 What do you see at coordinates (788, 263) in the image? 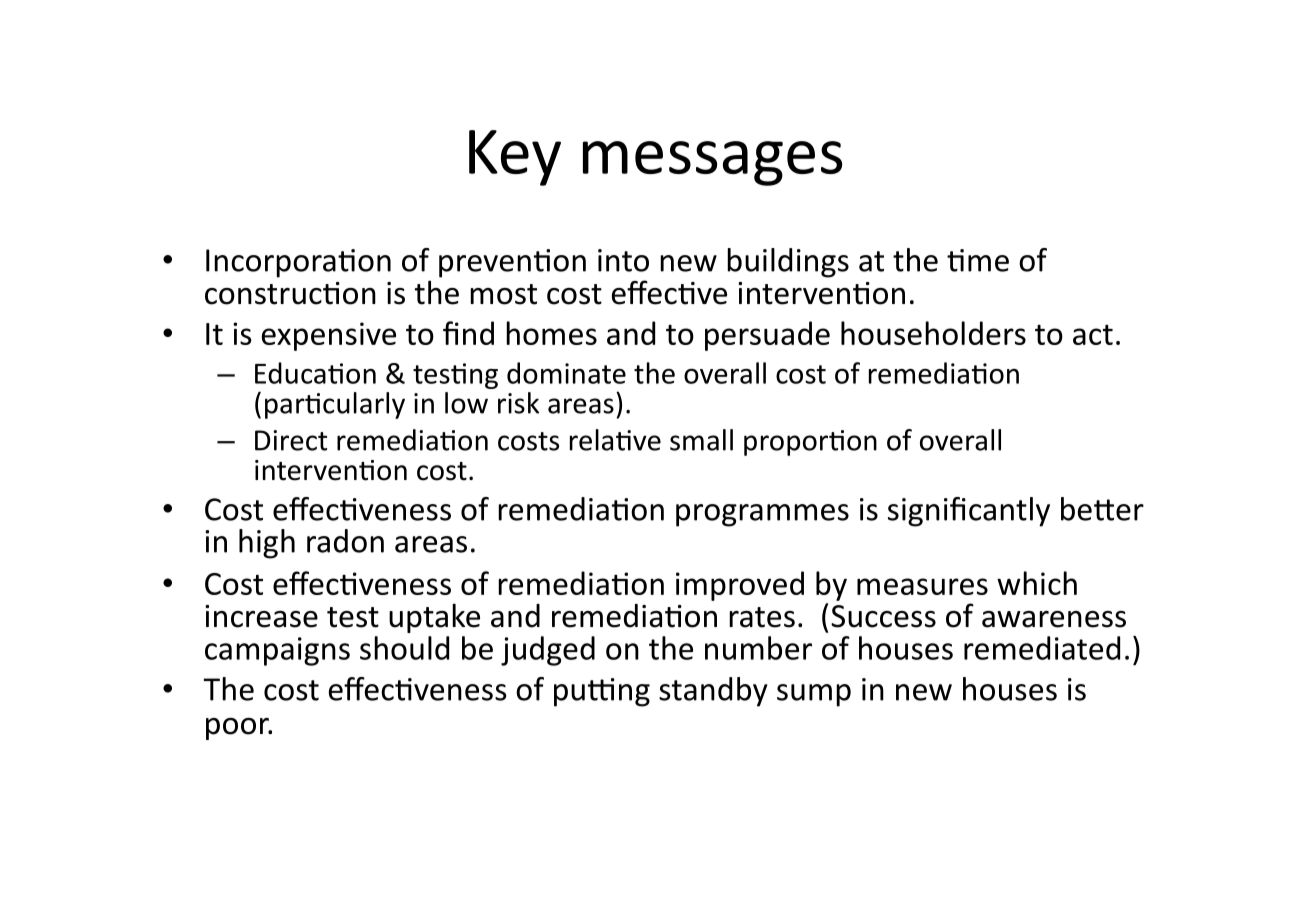
I see `buildings` at bounding box center [788, 263].
